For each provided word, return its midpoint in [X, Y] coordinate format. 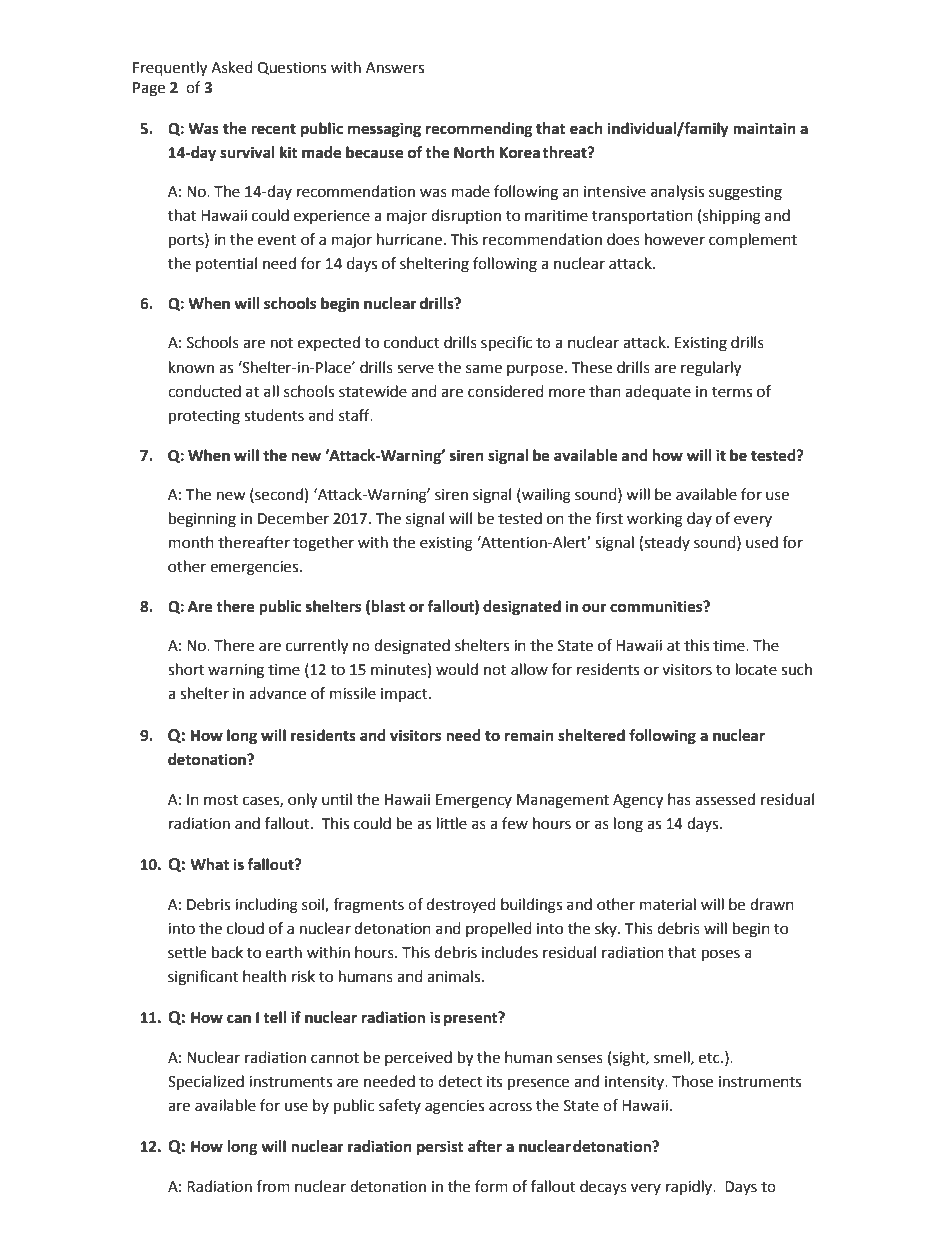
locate [756, 669]
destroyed [461, 905]
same [484, 369]
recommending [479, 130]
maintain [764, 128]
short [186, 669]
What [209, 864]
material [668, 904]
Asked [232, 67]
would [457, 669]
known [191, 367]
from [273, 1186]
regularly [711, 369]
